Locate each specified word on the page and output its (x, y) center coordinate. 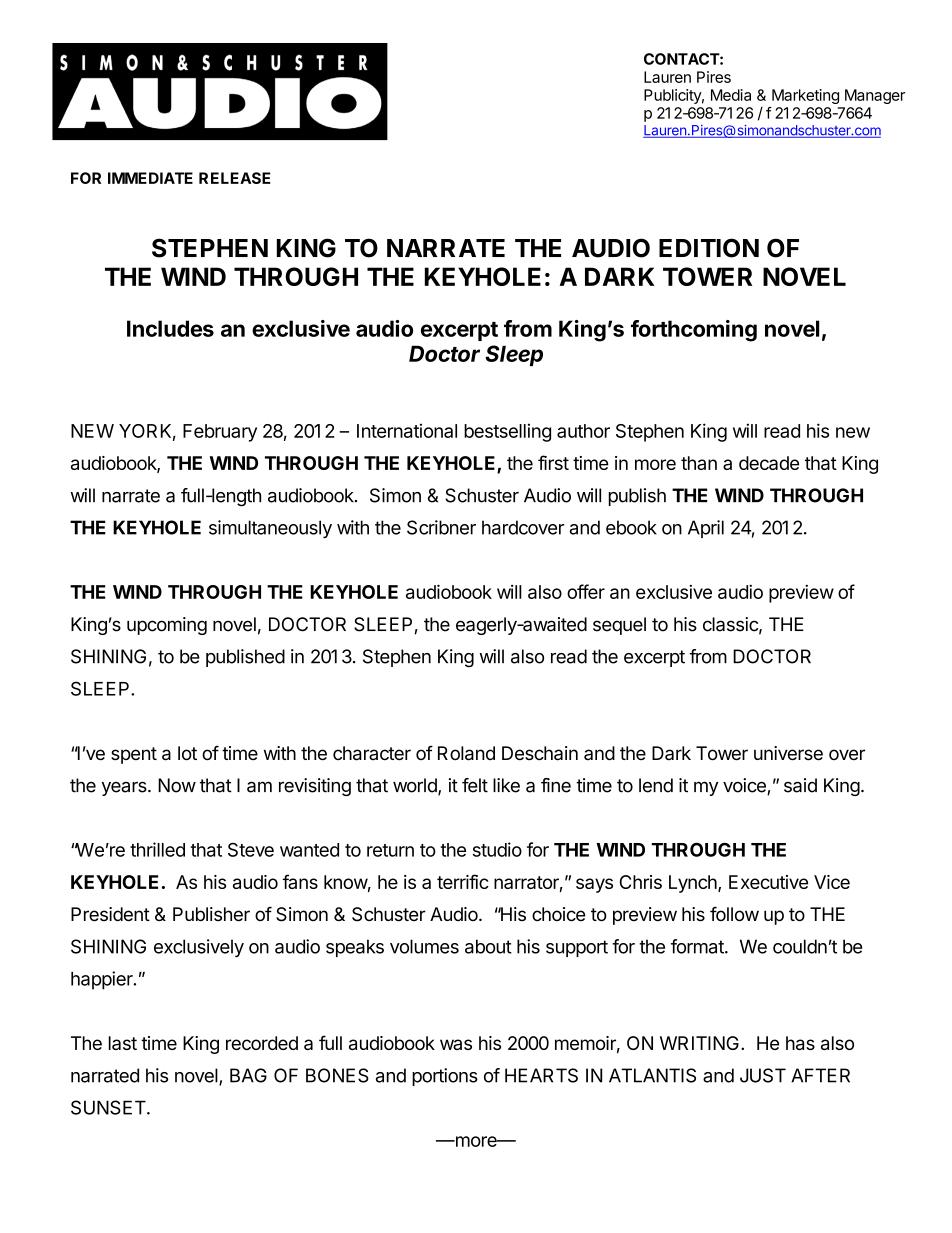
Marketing (805, 96)
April (706, 529)
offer (586, 591)
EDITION (709, 248)
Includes (170, 328)
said (800, 785)
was (456, 1044)
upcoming (167, 626)
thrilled (157, 849)
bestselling (507, 432)
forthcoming (694, 331)
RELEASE (235, 178)
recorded (262, 1043)
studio (497, 849)
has (800, 1043)
